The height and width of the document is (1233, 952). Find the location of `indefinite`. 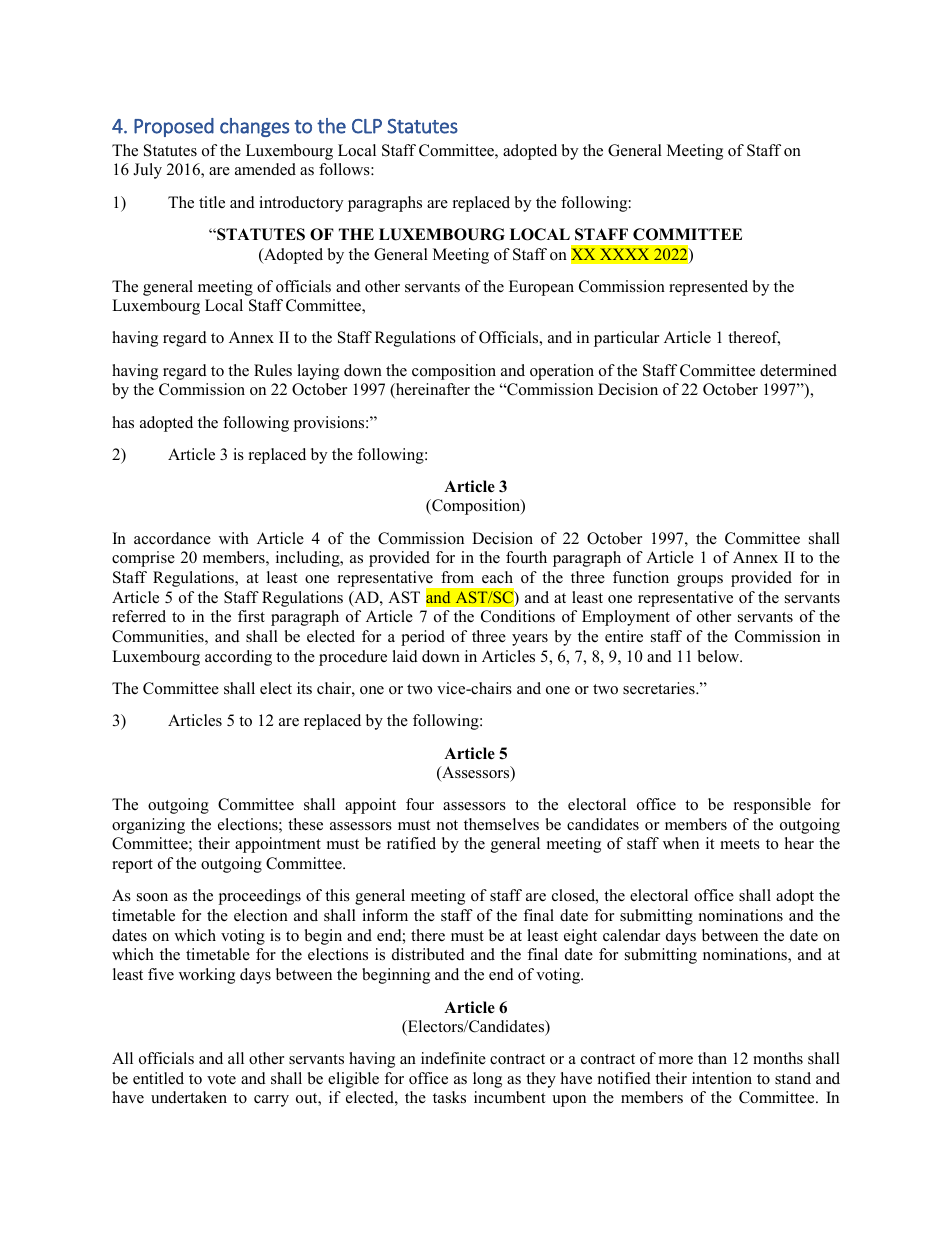

indefinite is located at coordinates (453, 1058).
